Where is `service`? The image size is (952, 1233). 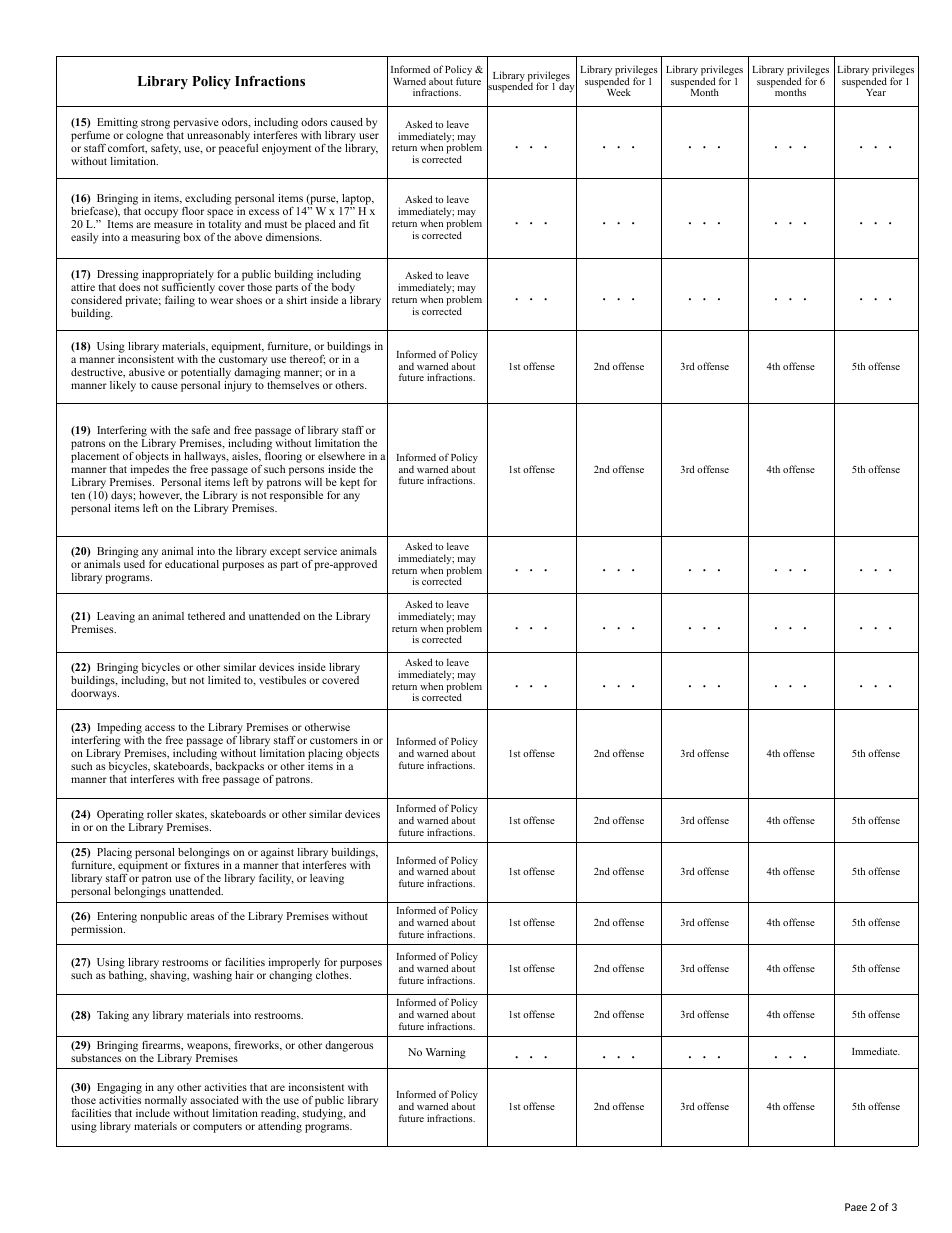 service is located at coordinates (320, 551).
